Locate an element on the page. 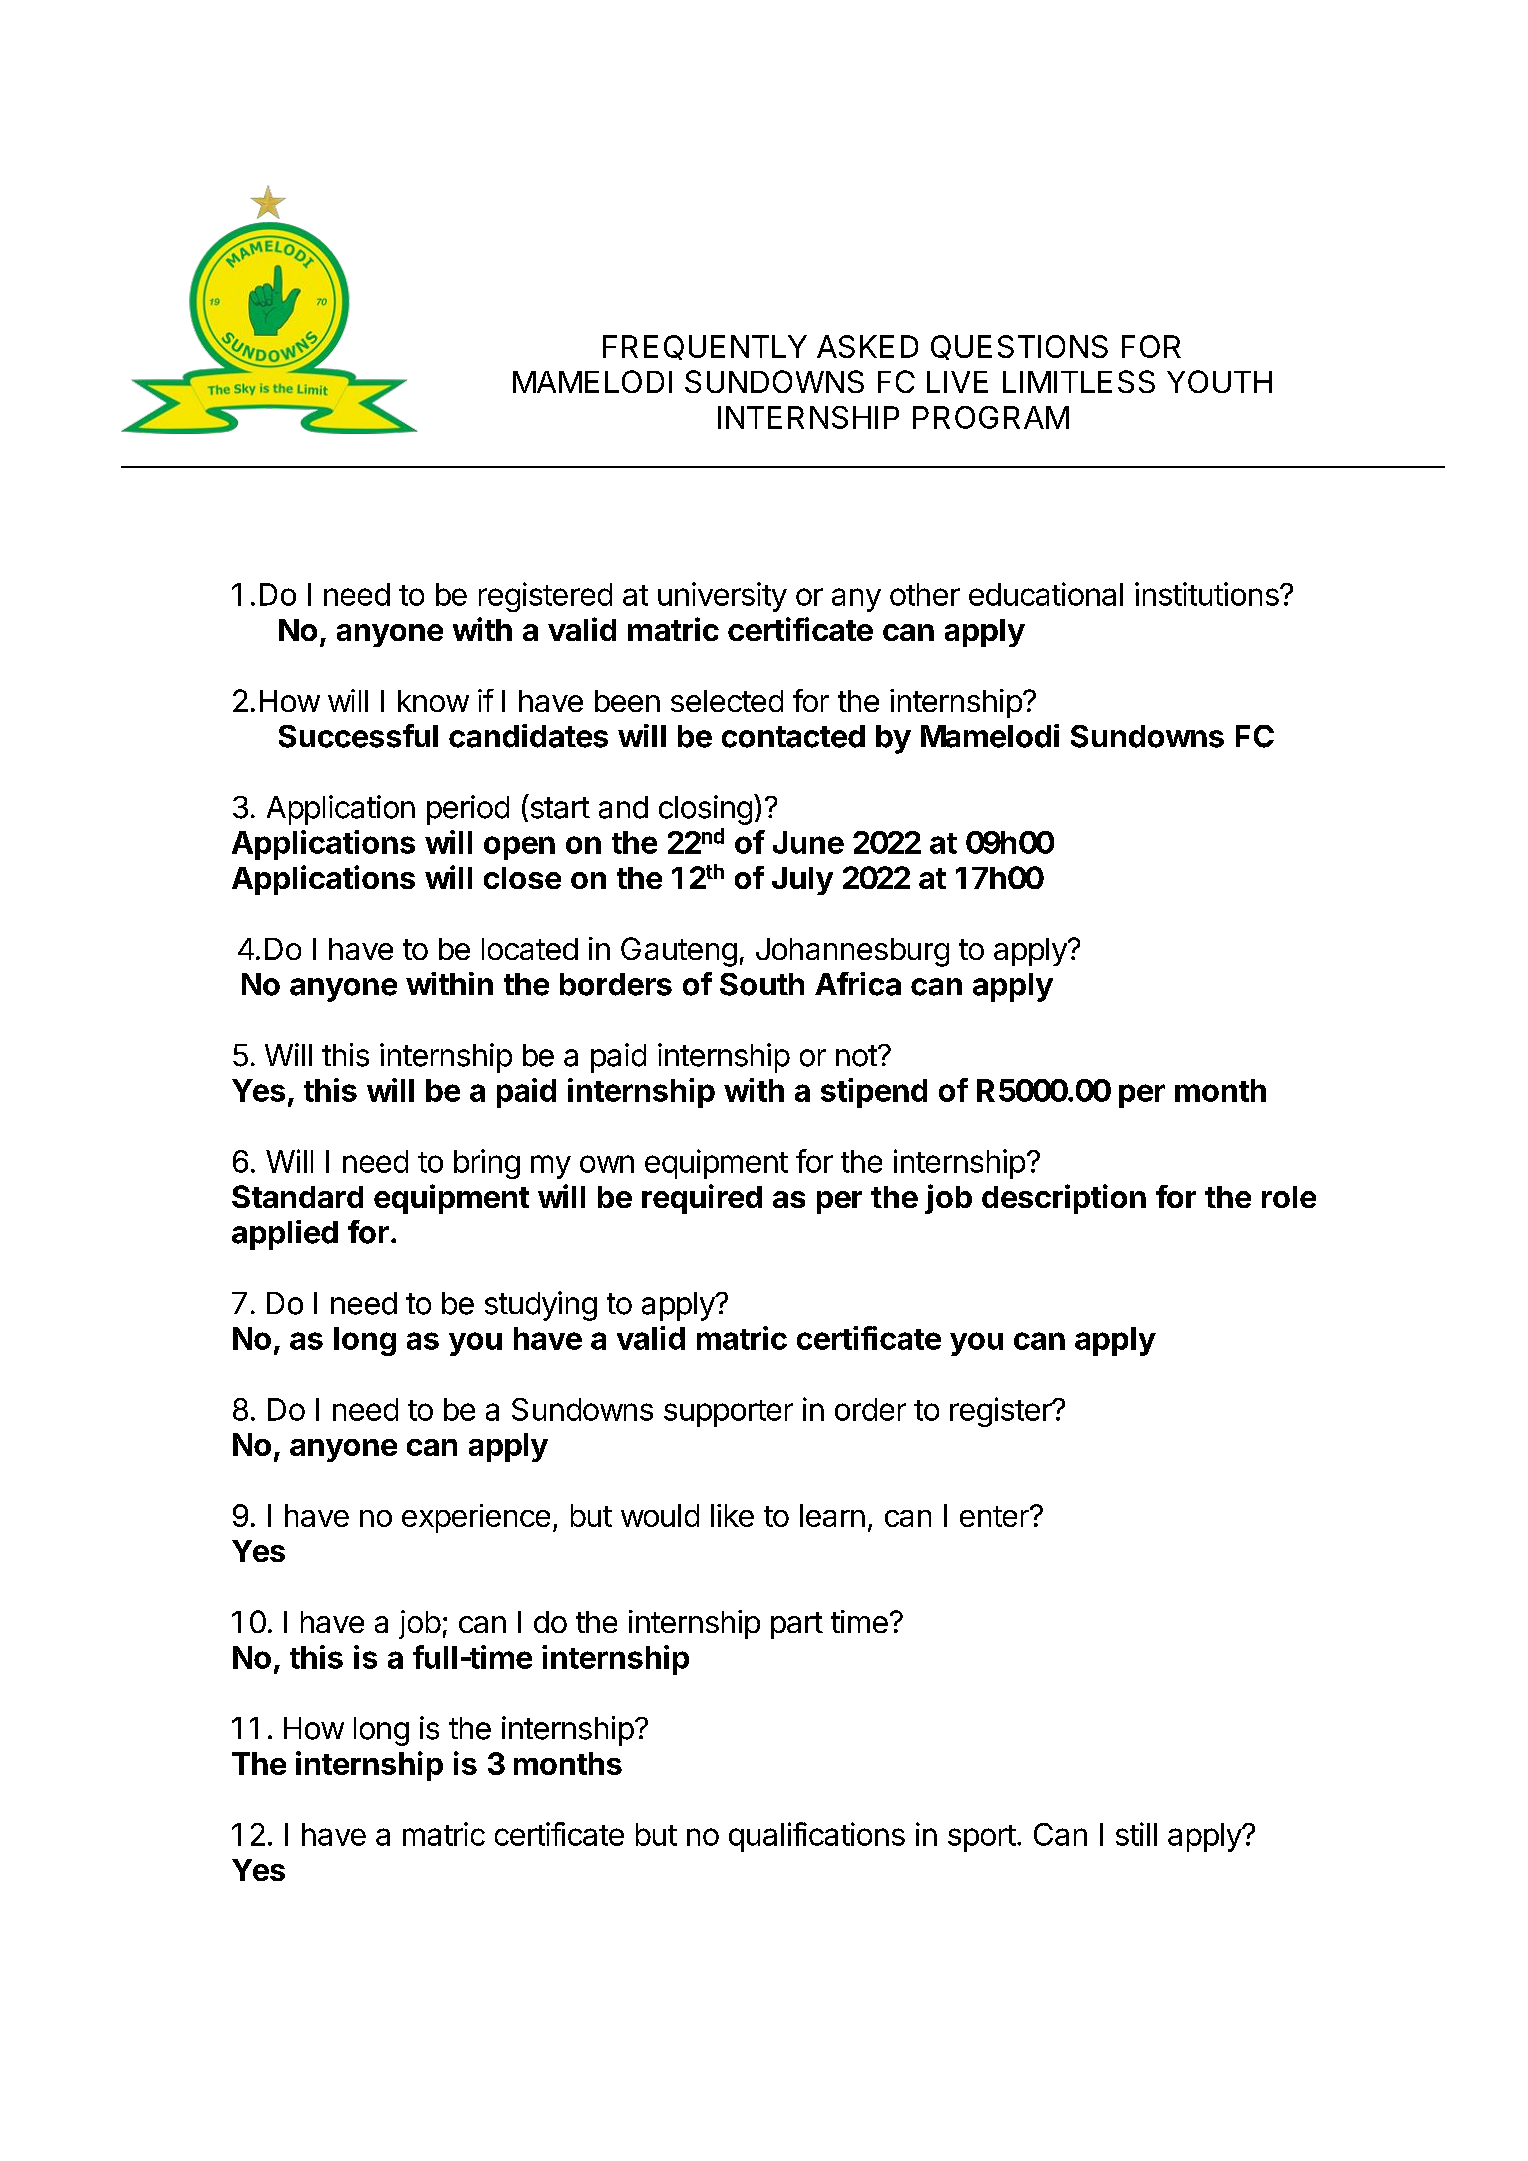  June is located at coordinates (808, 842).
